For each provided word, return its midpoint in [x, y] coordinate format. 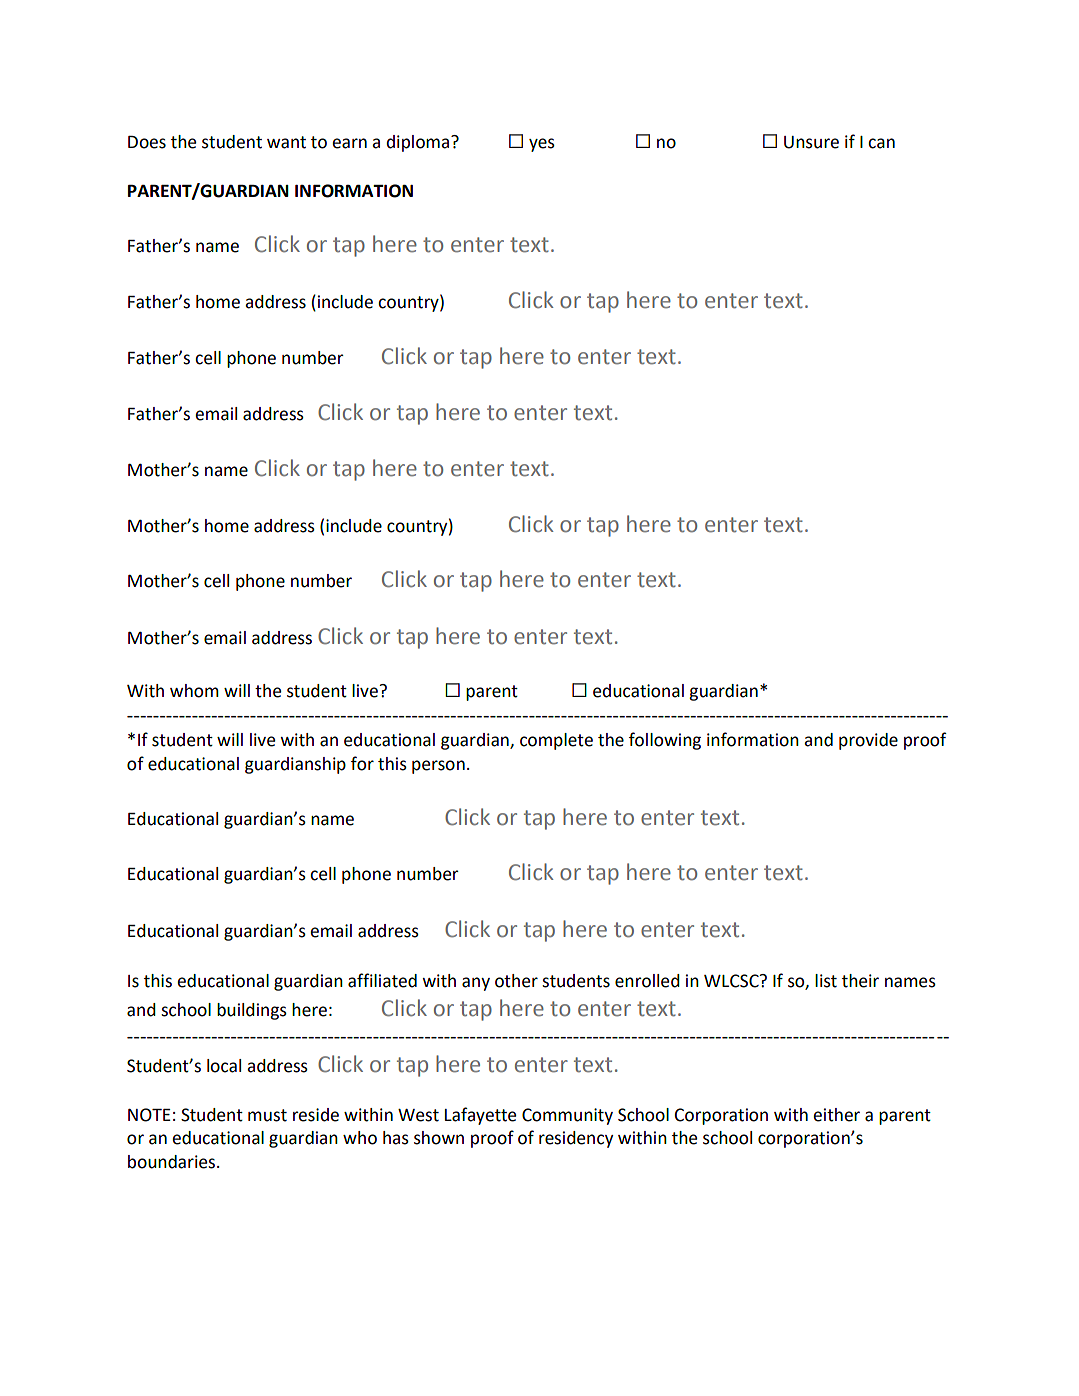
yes [542, 145]
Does [147, 142]
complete [556, 741]
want [286, 142]
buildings [252, 1011]
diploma [417, 143]
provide [868, 741]
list [826, 981]
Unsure [811, 142]
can [881, 143]
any [476, 984]
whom [194, 691]
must [267, 1115]
